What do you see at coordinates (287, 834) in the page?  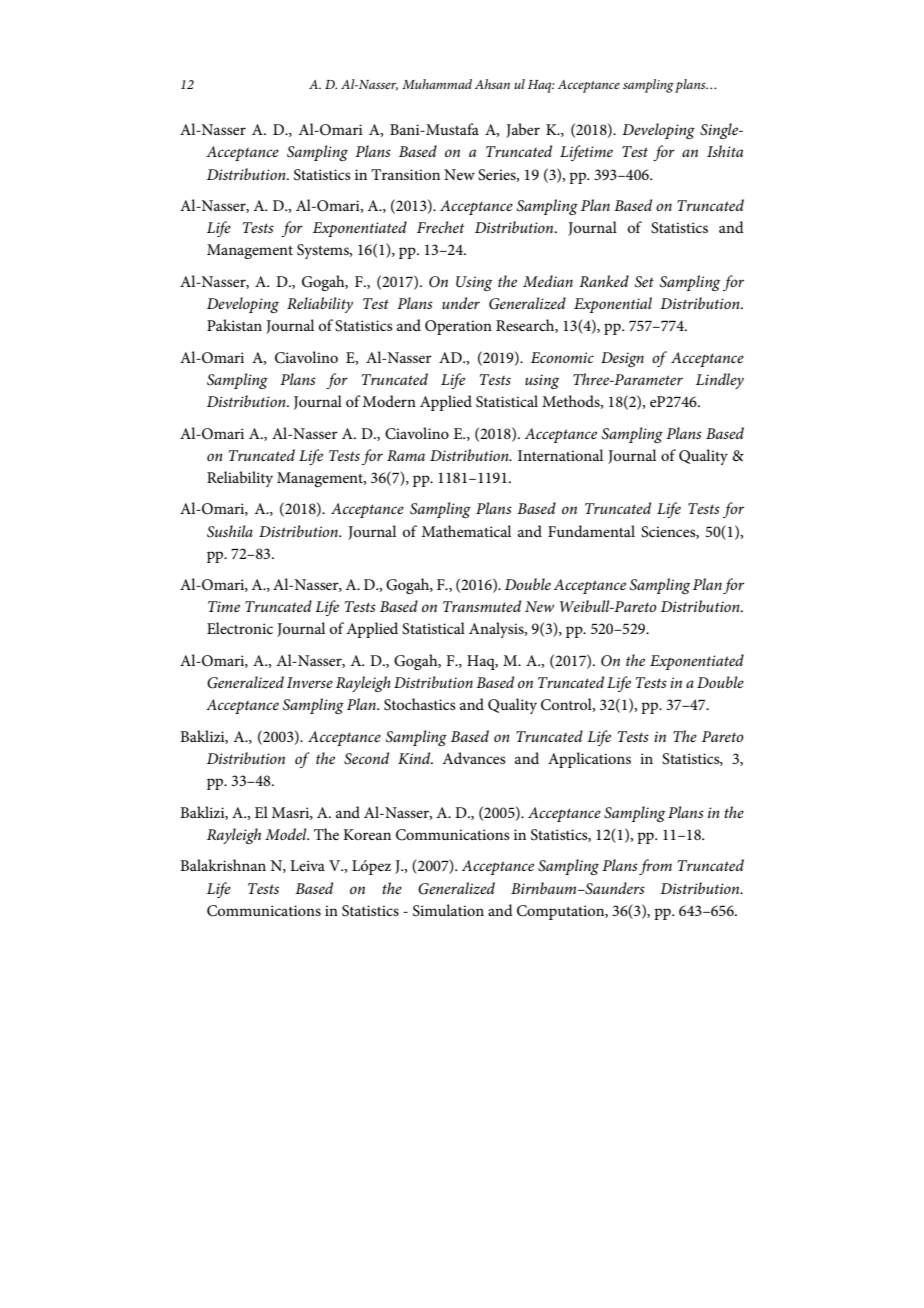 I see `Model` at bounding box center [287, 834].
